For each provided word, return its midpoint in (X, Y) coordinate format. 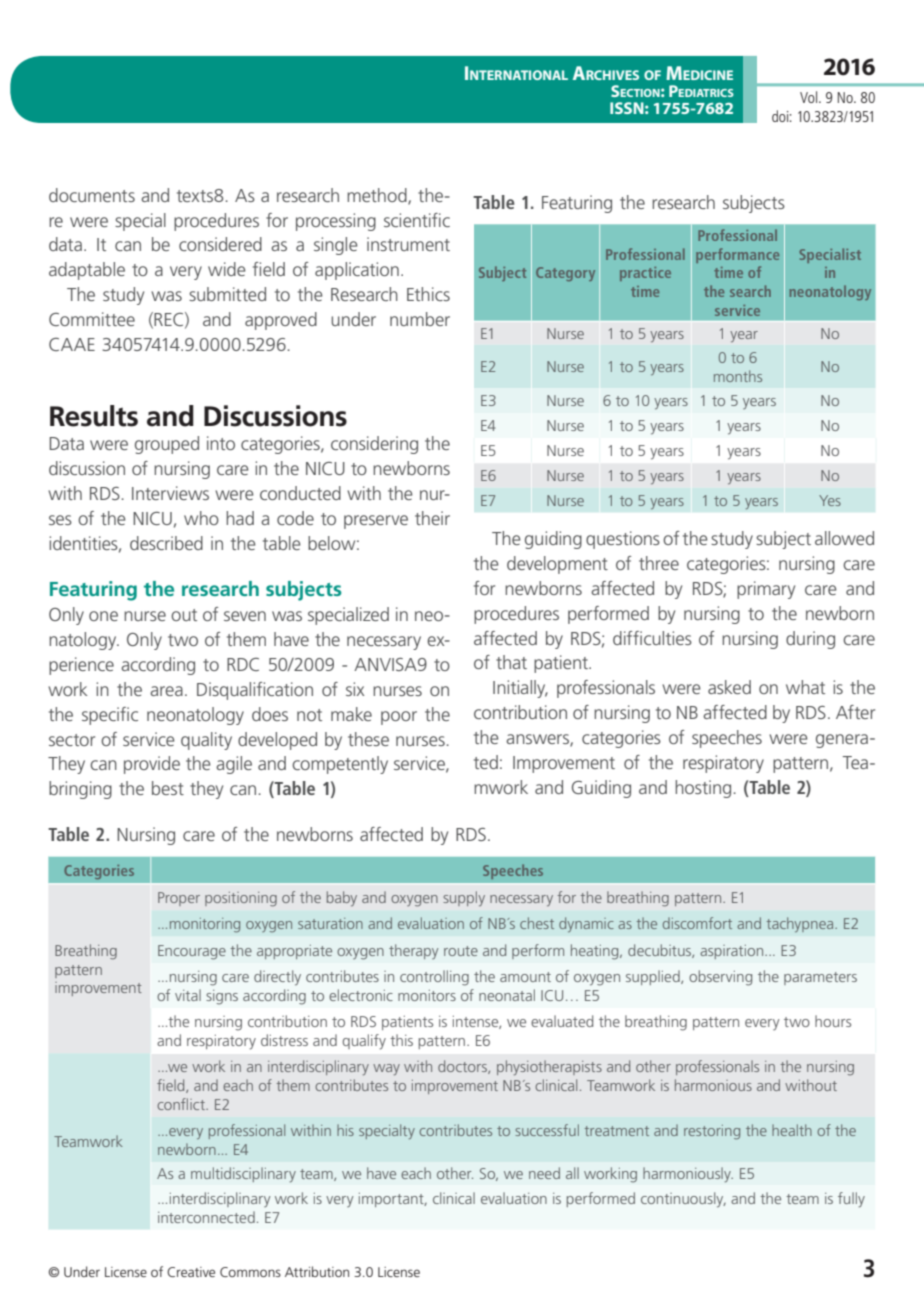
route (461, 951)
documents (92, 195)
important (392, 1200)
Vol (810, 97)
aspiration (733, 952)
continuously (683, 1200)
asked (729, 687)
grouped (167, 445)
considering (374, 445)
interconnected (206, 1217)
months (738, 376)
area (166, 691)
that (511, 662)
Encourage (192, 952)
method (378, 196)
